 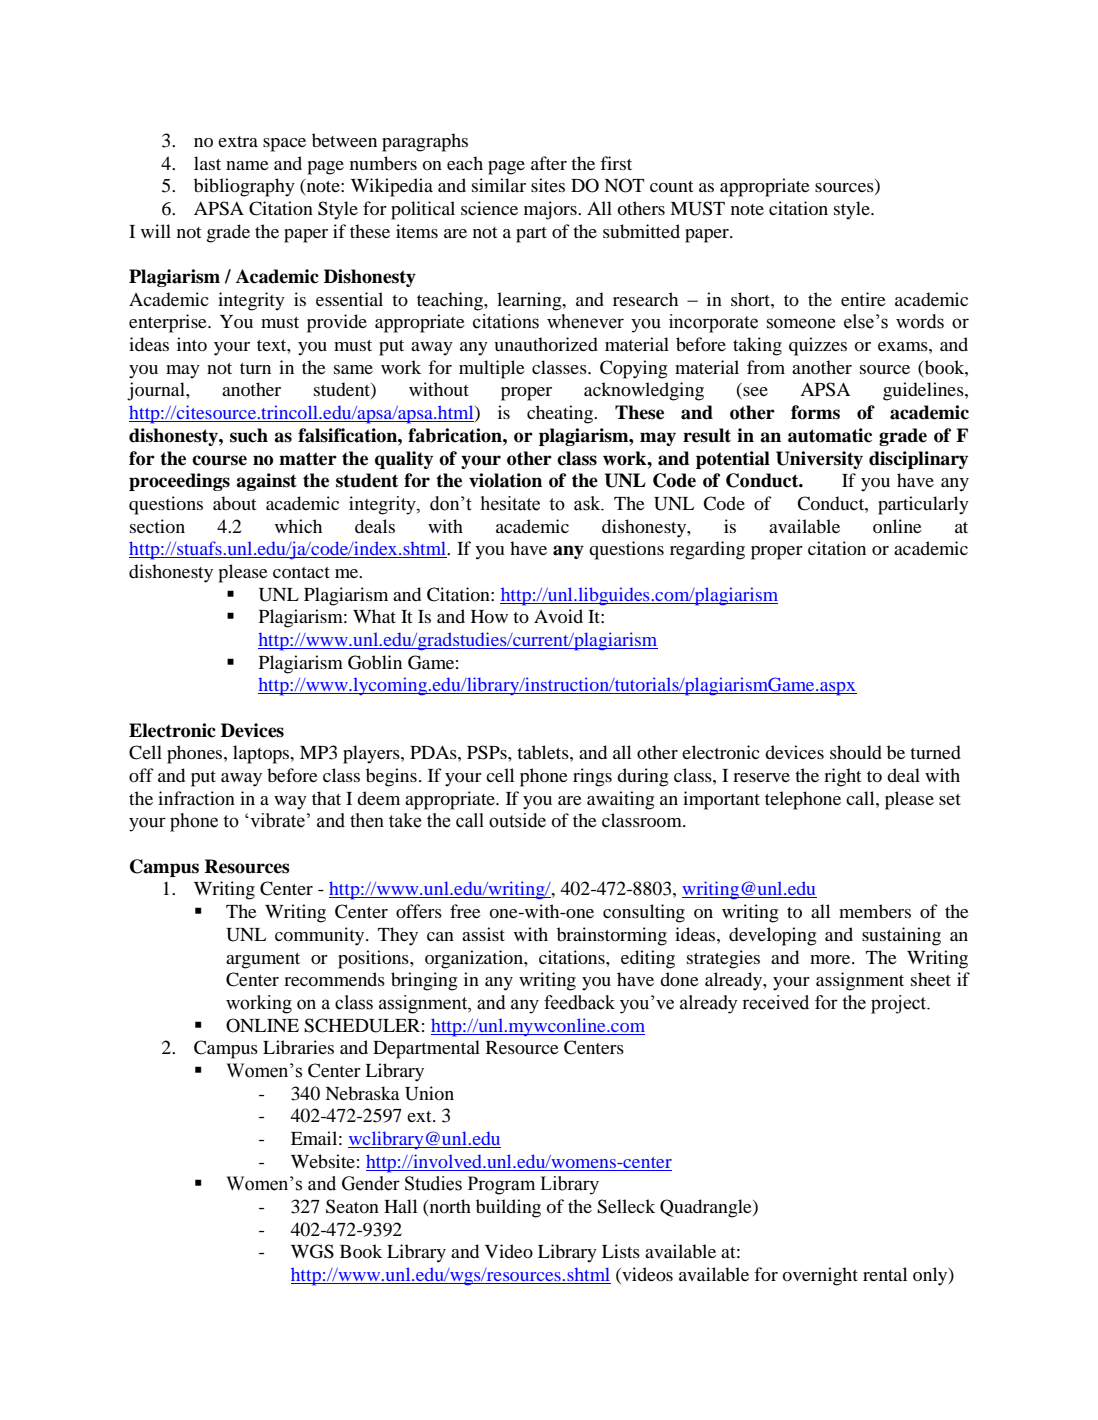 What do you see at coordinates (298, 1047) in the document?
I see `Libraries` at bounding box center [298, 1047].
